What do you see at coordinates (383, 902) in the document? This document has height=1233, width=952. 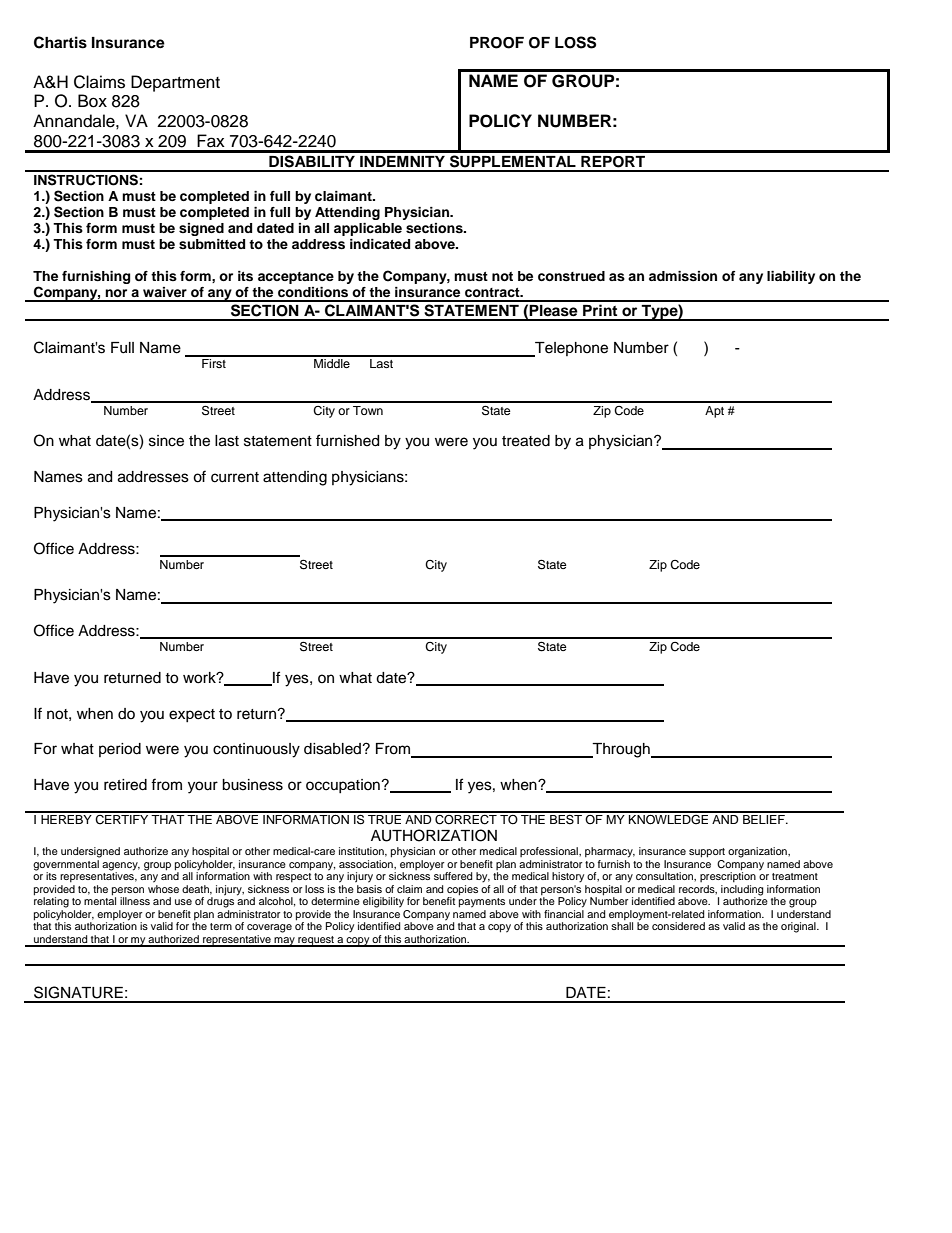 I see `eligibility` at bounding box center [383, 902].
